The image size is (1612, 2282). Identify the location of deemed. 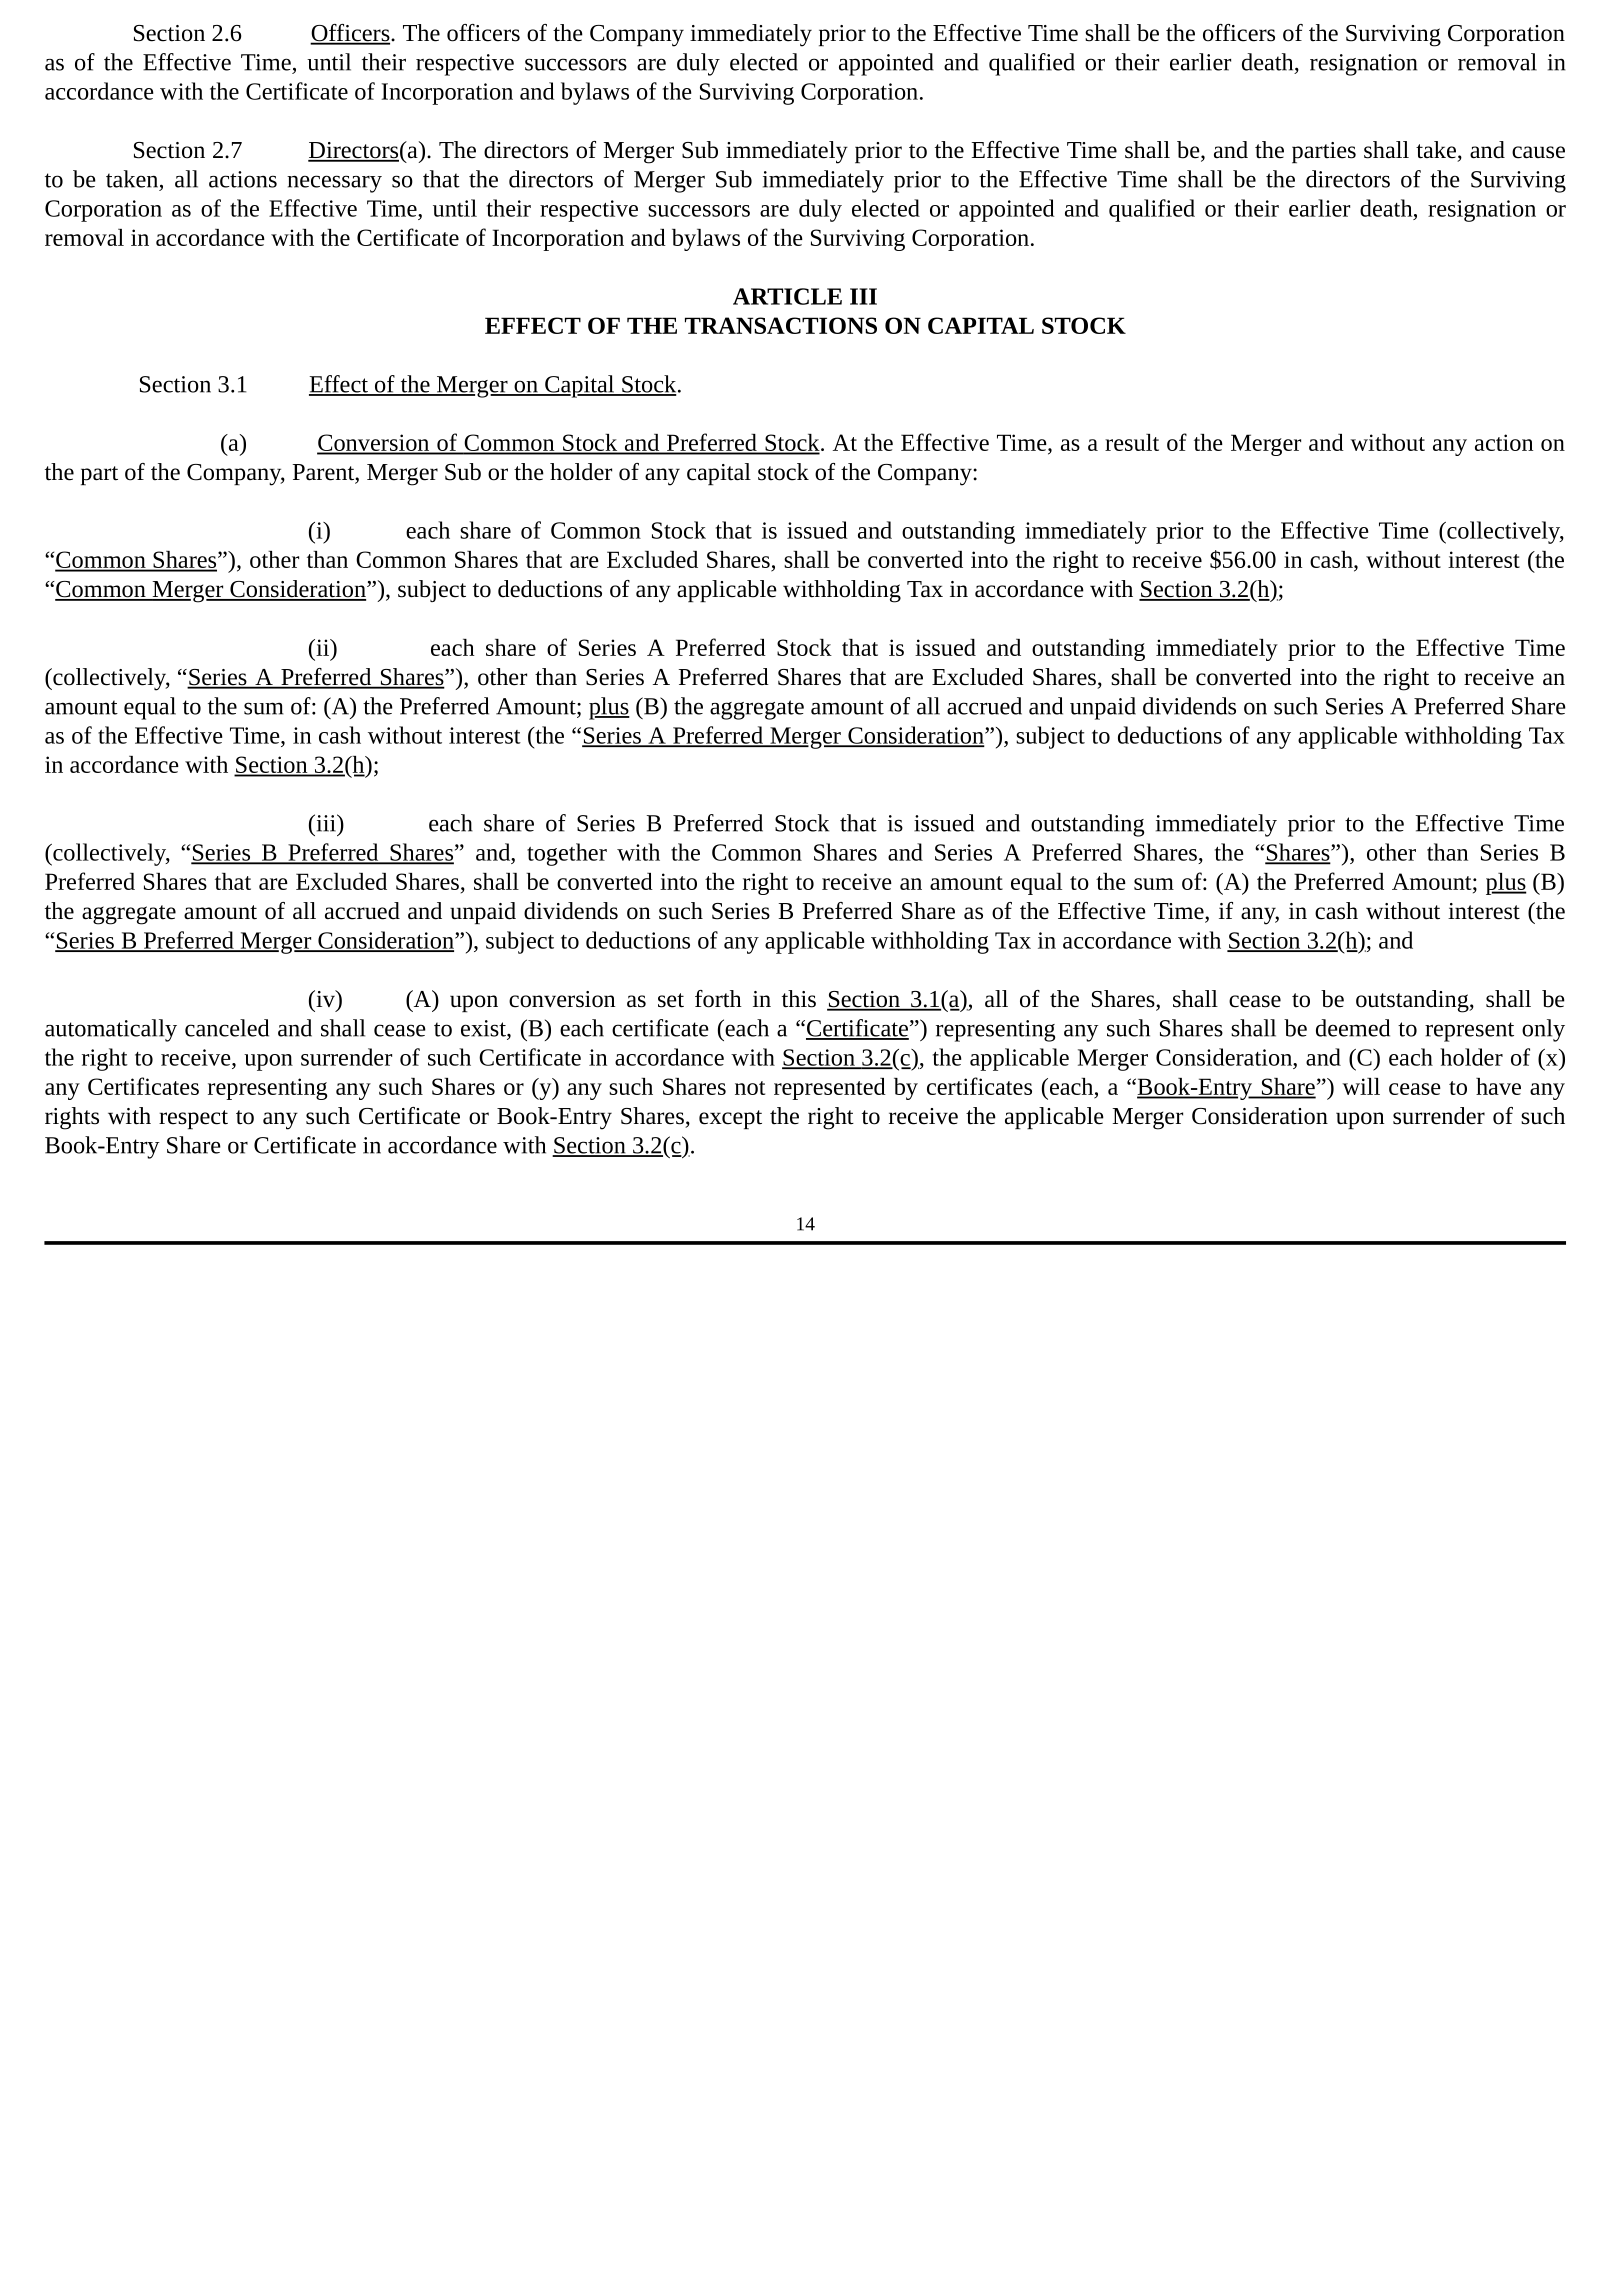
(1353, 1028).
